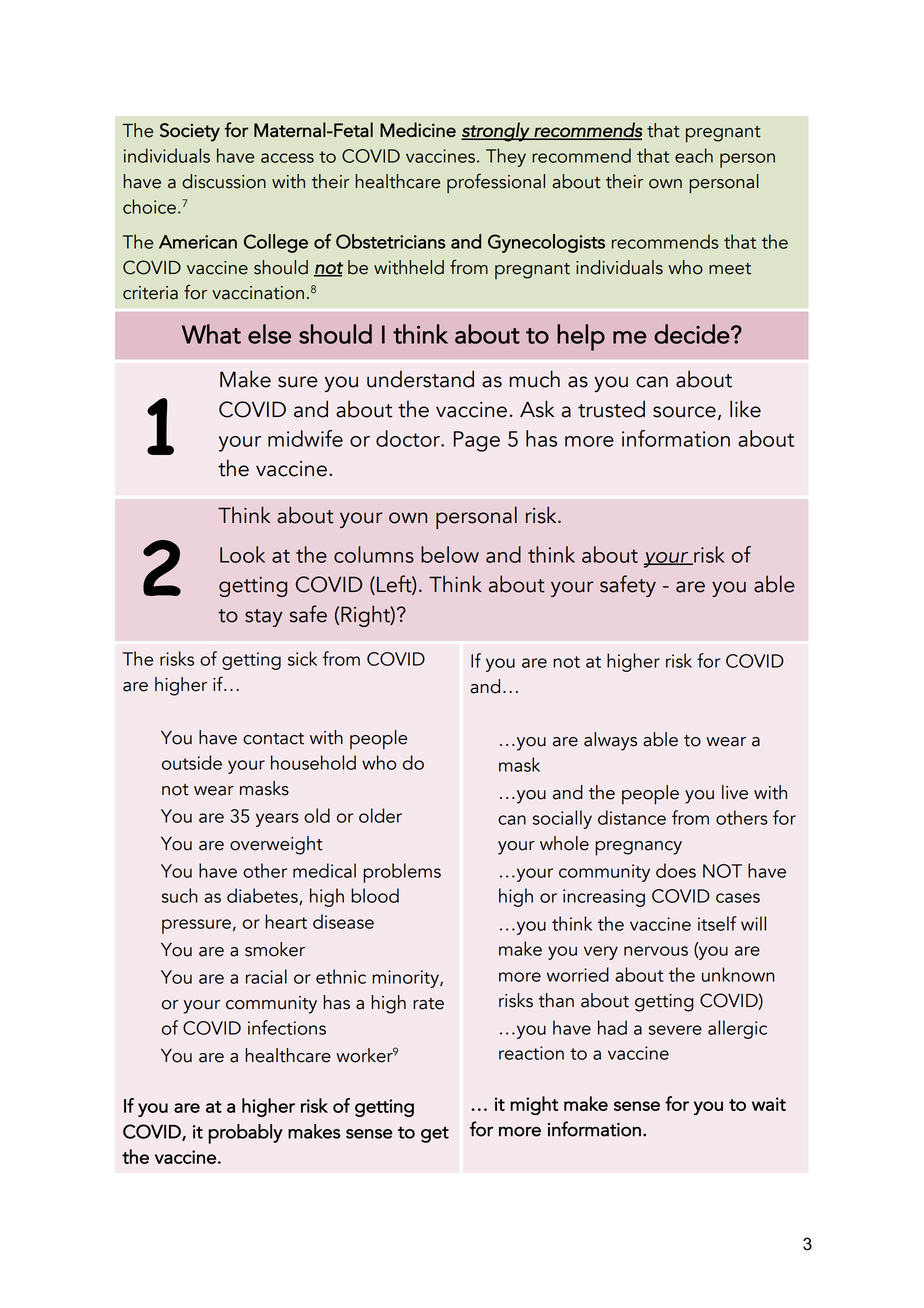 This document has height=1308, width=924. What do you see at coordinates (211, 334) in the document?
I see `What` at bounding box center [211, 334].
